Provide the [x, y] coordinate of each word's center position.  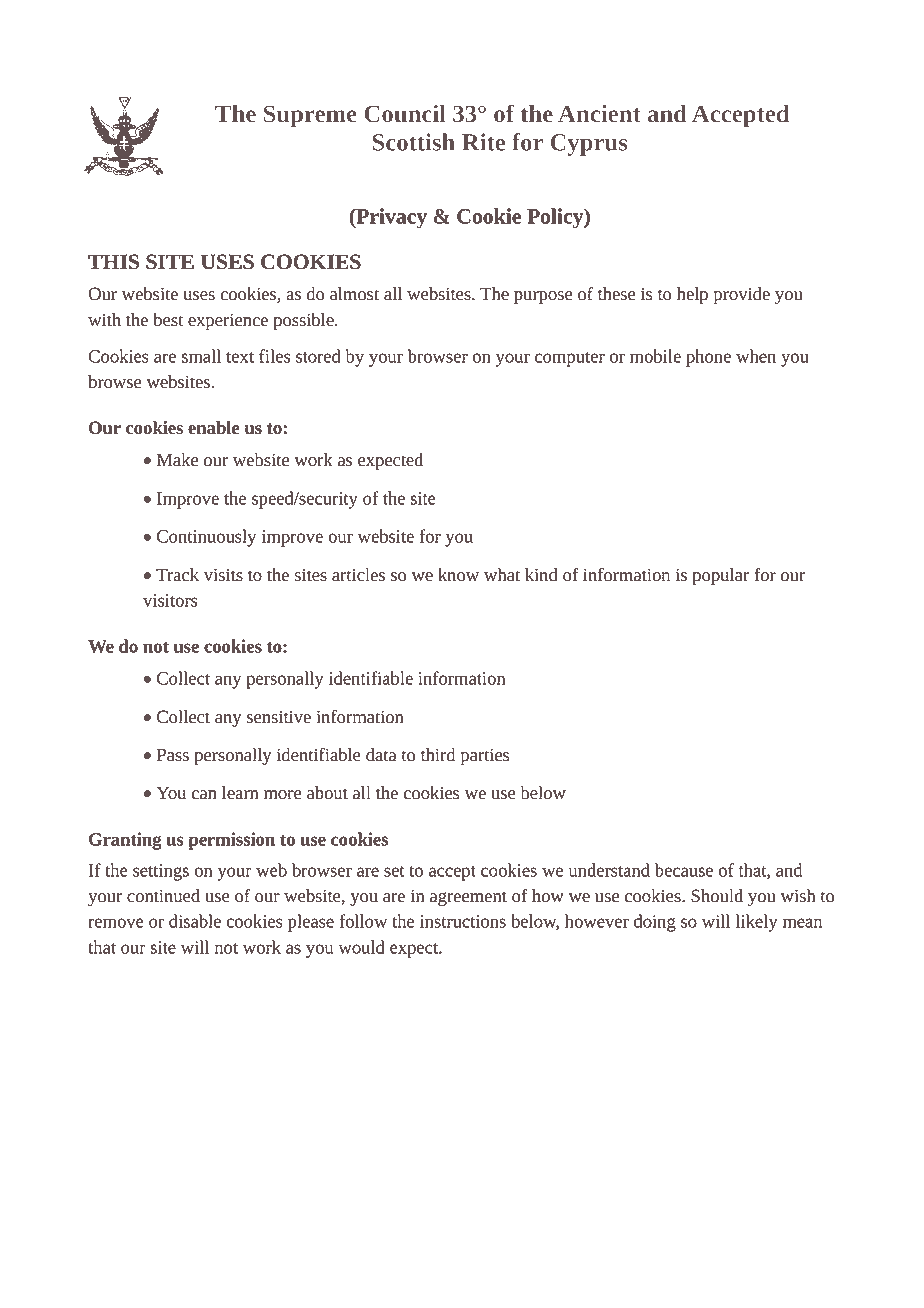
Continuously [206, 538]
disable [195, 921]
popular [721, 576]
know [458, 575]
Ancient [599, 113]
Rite [483, 142]
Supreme [310, 116]
